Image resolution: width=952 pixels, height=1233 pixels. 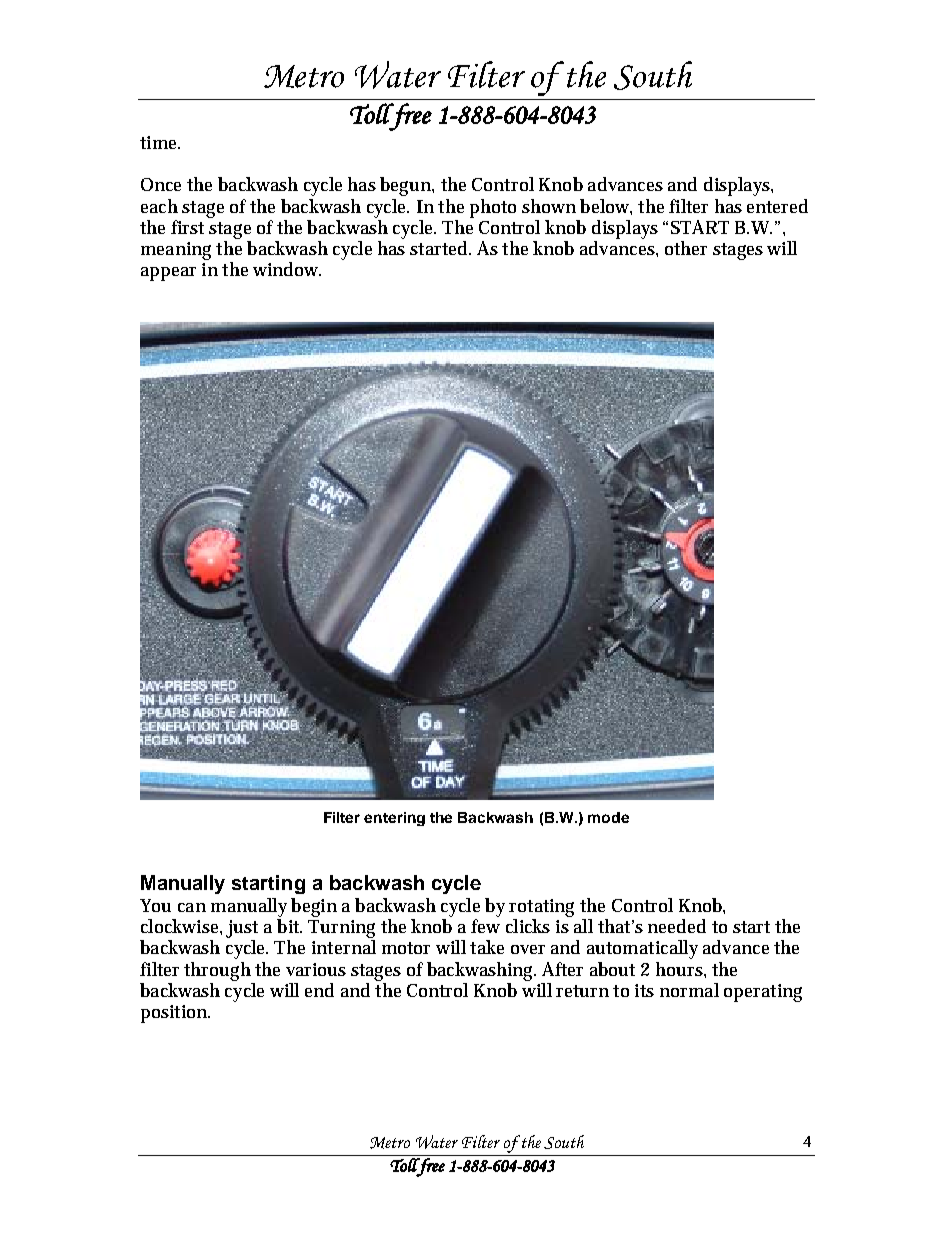 I want to click on Once, so click(x=161, y=184).
